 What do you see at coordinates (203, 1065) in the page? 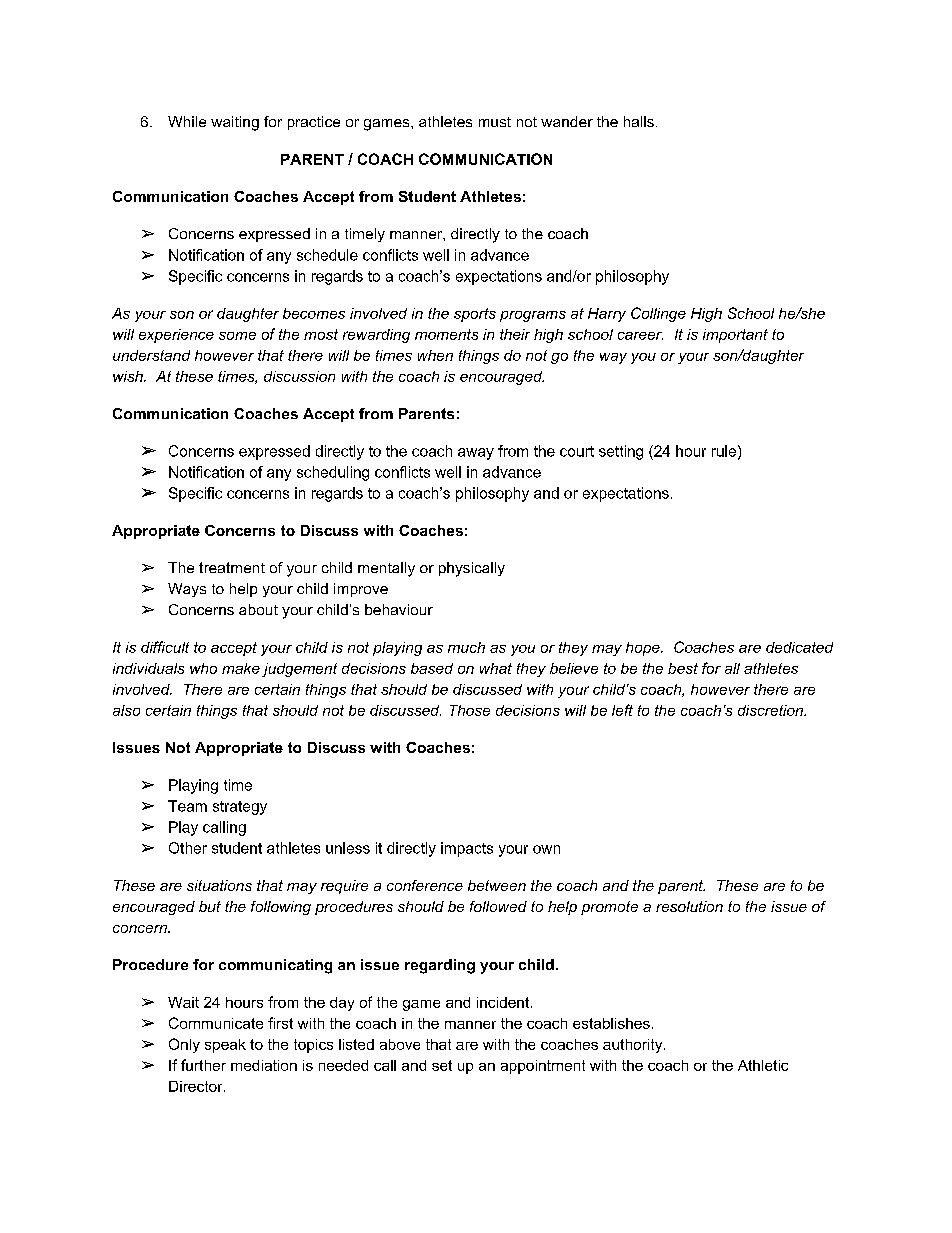
I see `further` at bounding box center [203, 1065].
